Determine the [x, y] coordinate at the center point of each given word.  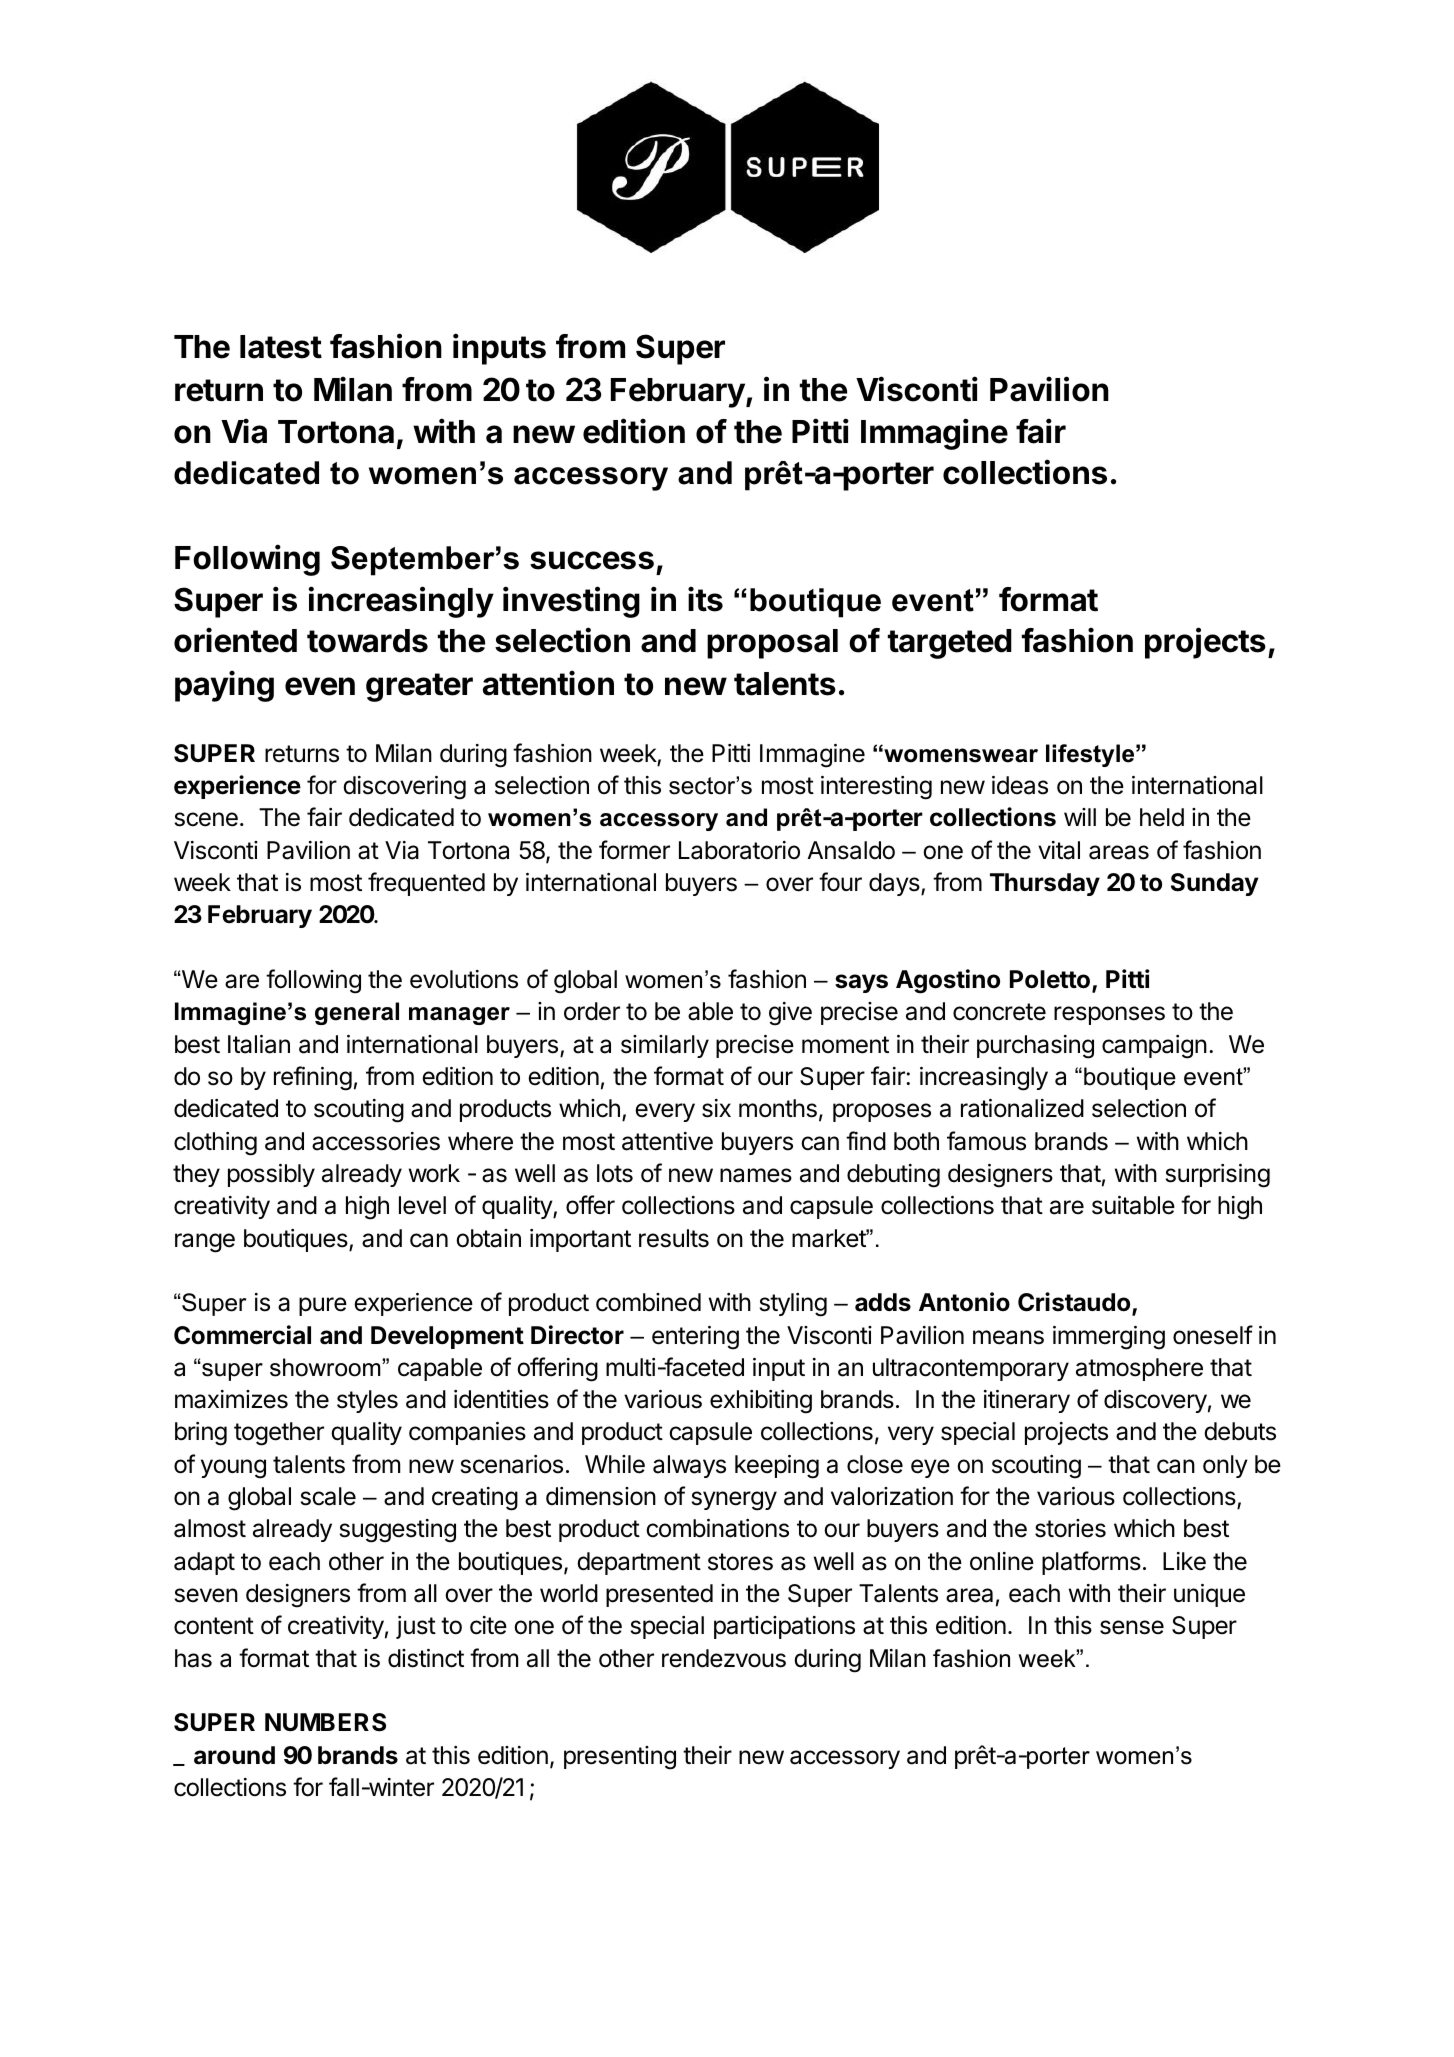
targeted [950, 644]
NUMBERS [325, 1722]
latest [281, 347]
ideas [1020, 785]
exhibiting [761, 1402]
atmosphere [1139, 1369]
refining [313, 1078]
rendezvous [724, 1658]
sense [1132, 1627]
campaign [1154, 1047]
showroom [326, 1367]
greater [419, 687]
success [592, 560]
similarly [665, 1046]
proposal [772, 644]
